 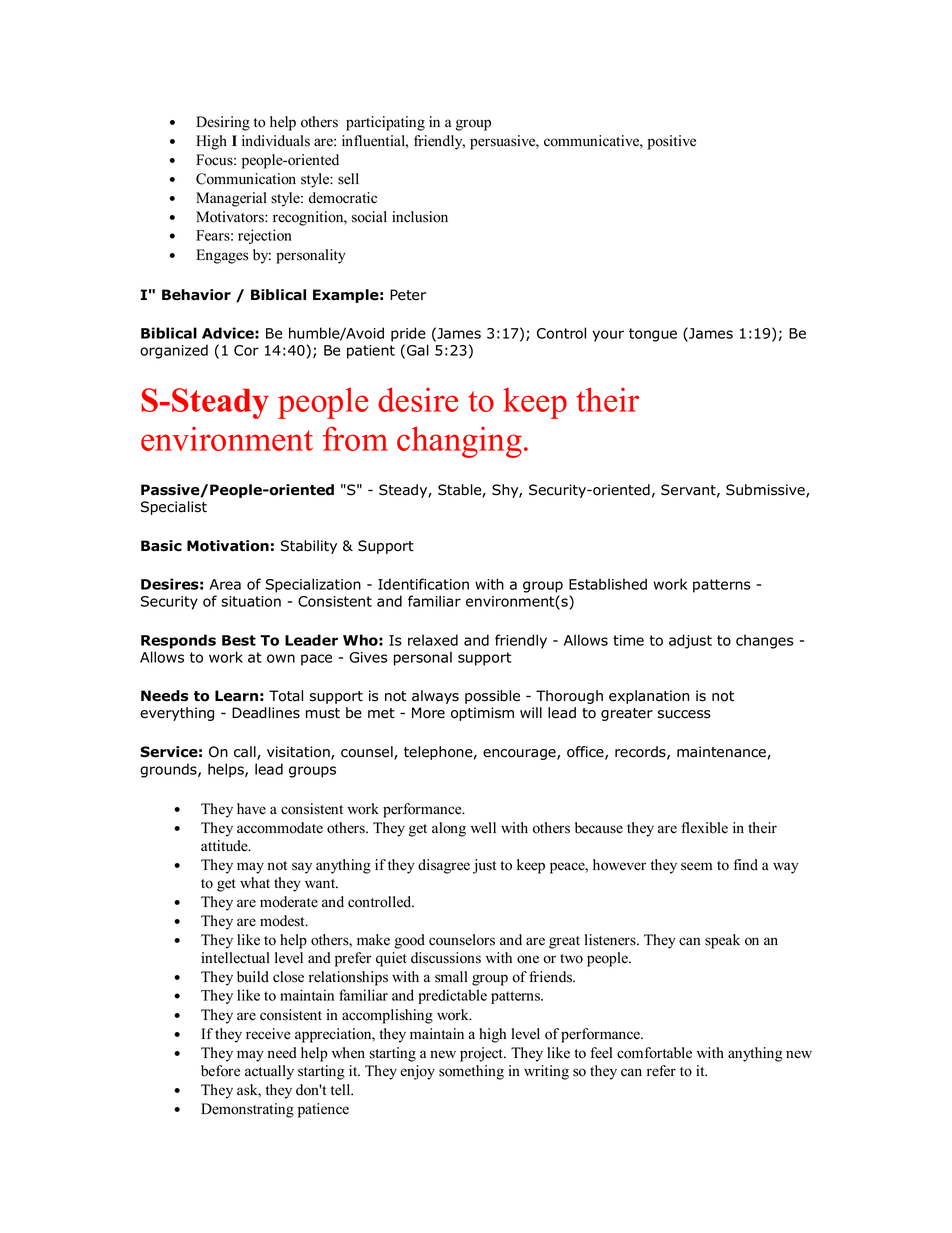 What do you see at coordinates (220, 1071) in the screenshot?
I see `before` at bounding box center [220, 1071].
